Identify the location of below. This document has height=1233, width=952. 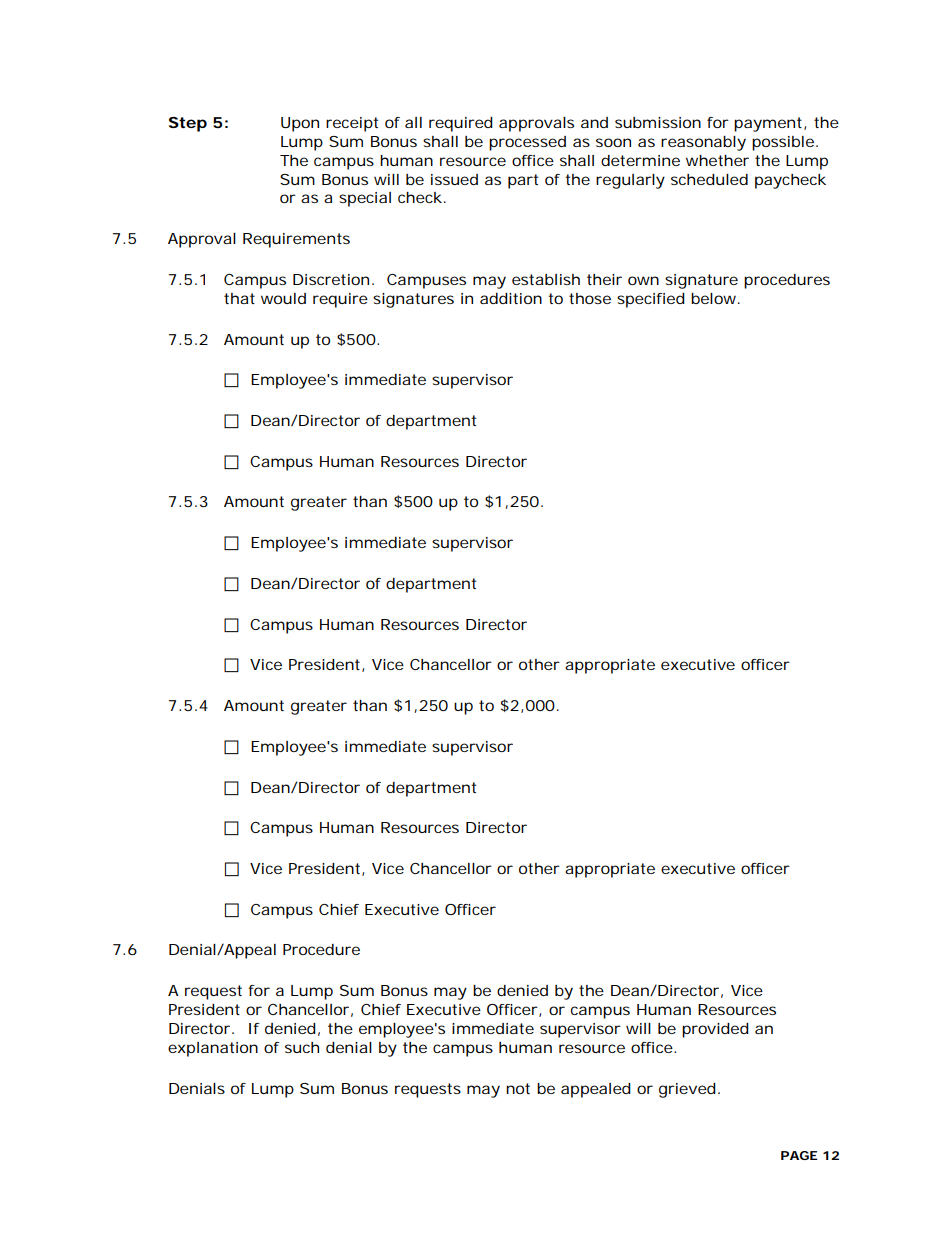
(713, 298).
